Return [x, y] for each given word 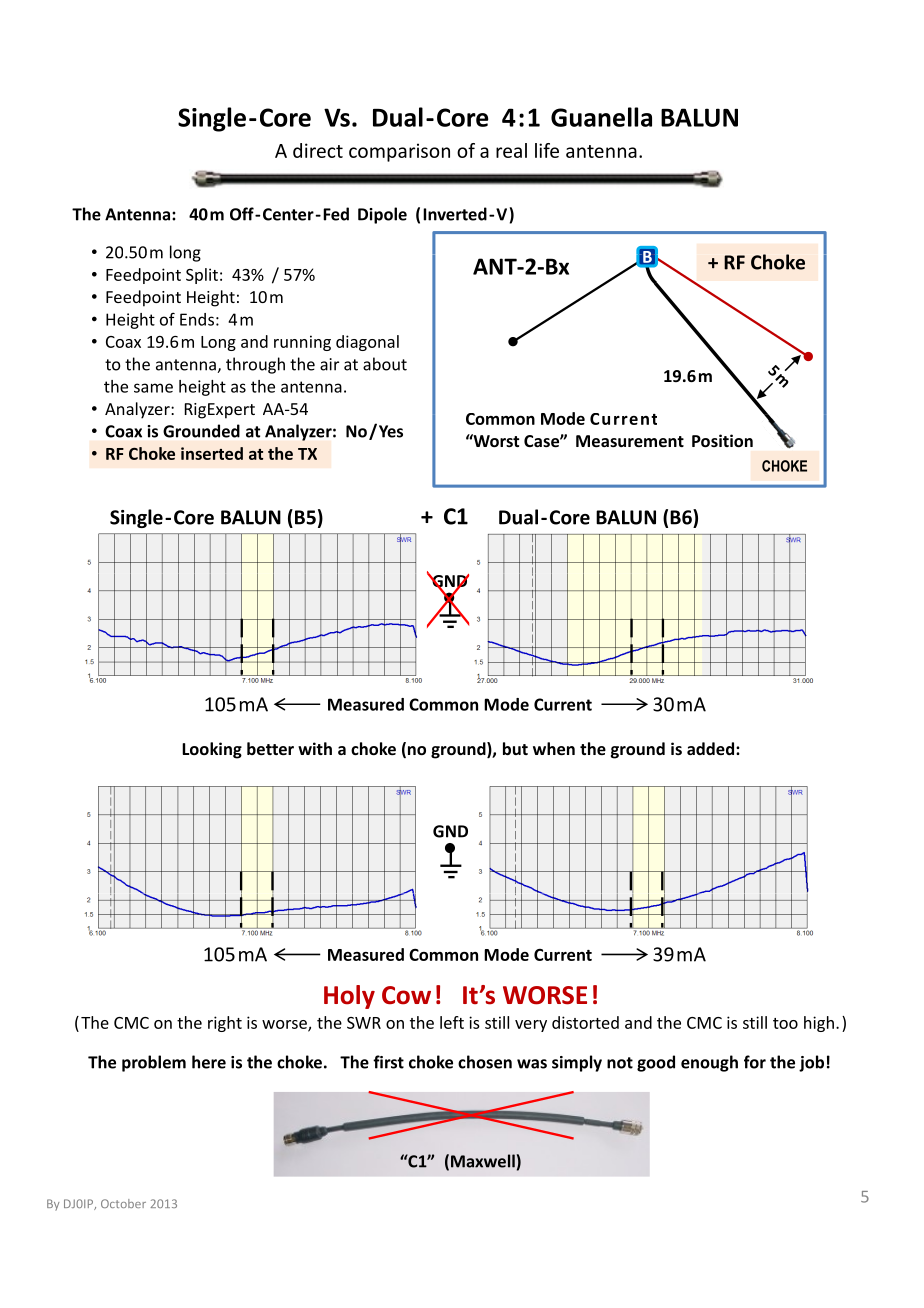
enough [709, 1063]
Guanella [601, 117]
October [123, 1203]
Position [722, 440]
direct [318, 150]
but [515, 748]
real [511, 150]
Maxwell [483, 1161]
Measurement [630, 441]
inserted [212, 453]
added [710, 748]
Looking [212, 750]
